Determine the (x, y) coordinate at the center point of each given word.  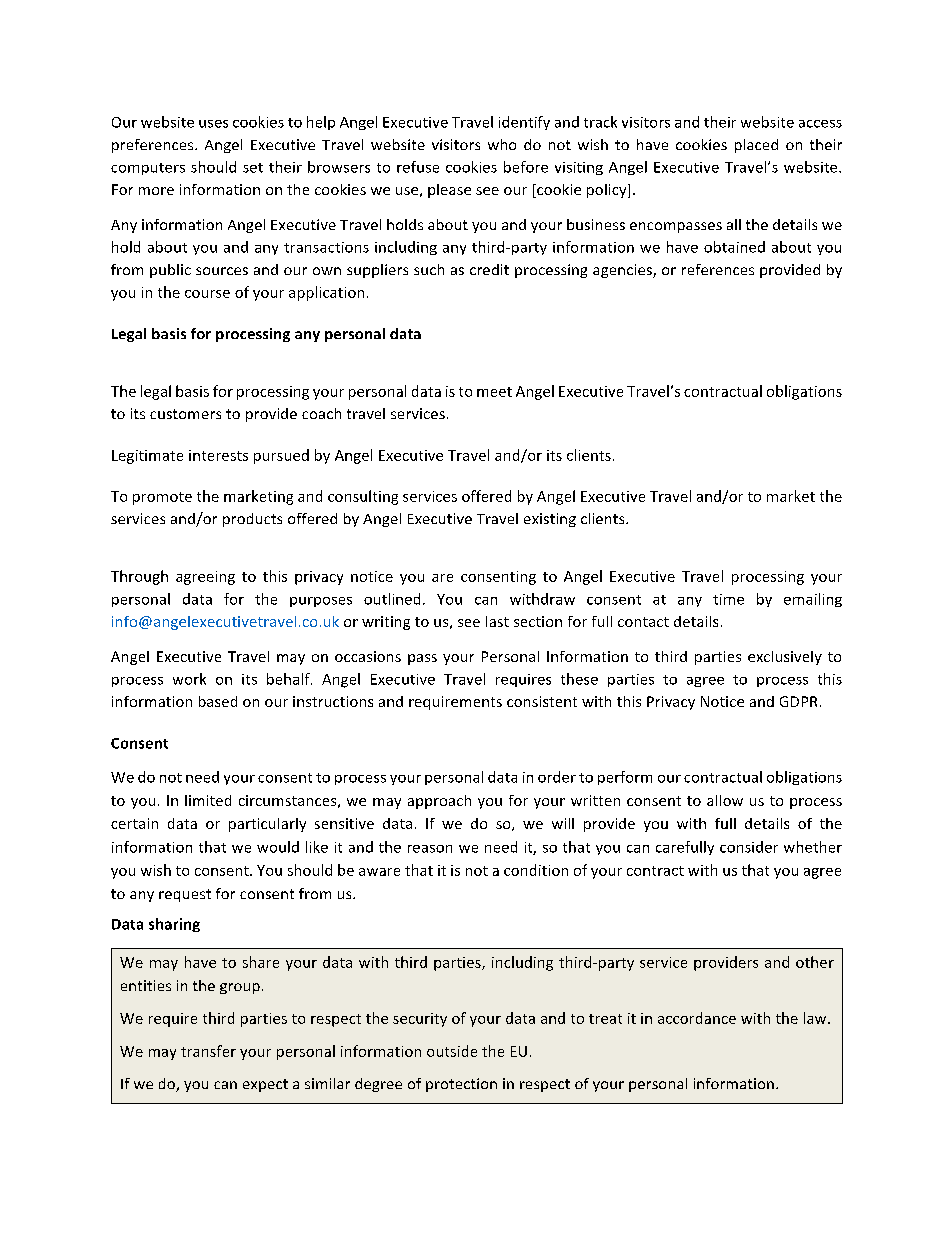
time (728, 599)
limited (208, 800)
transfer (208, 1051)
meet (494, 392)
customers (185, 414)
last (497, 621)
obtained (734, 247)
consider (749, 847)
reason (430, 849)
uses (213, 124)
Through (139, 577)
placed (756, 146)
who (502, 144)
